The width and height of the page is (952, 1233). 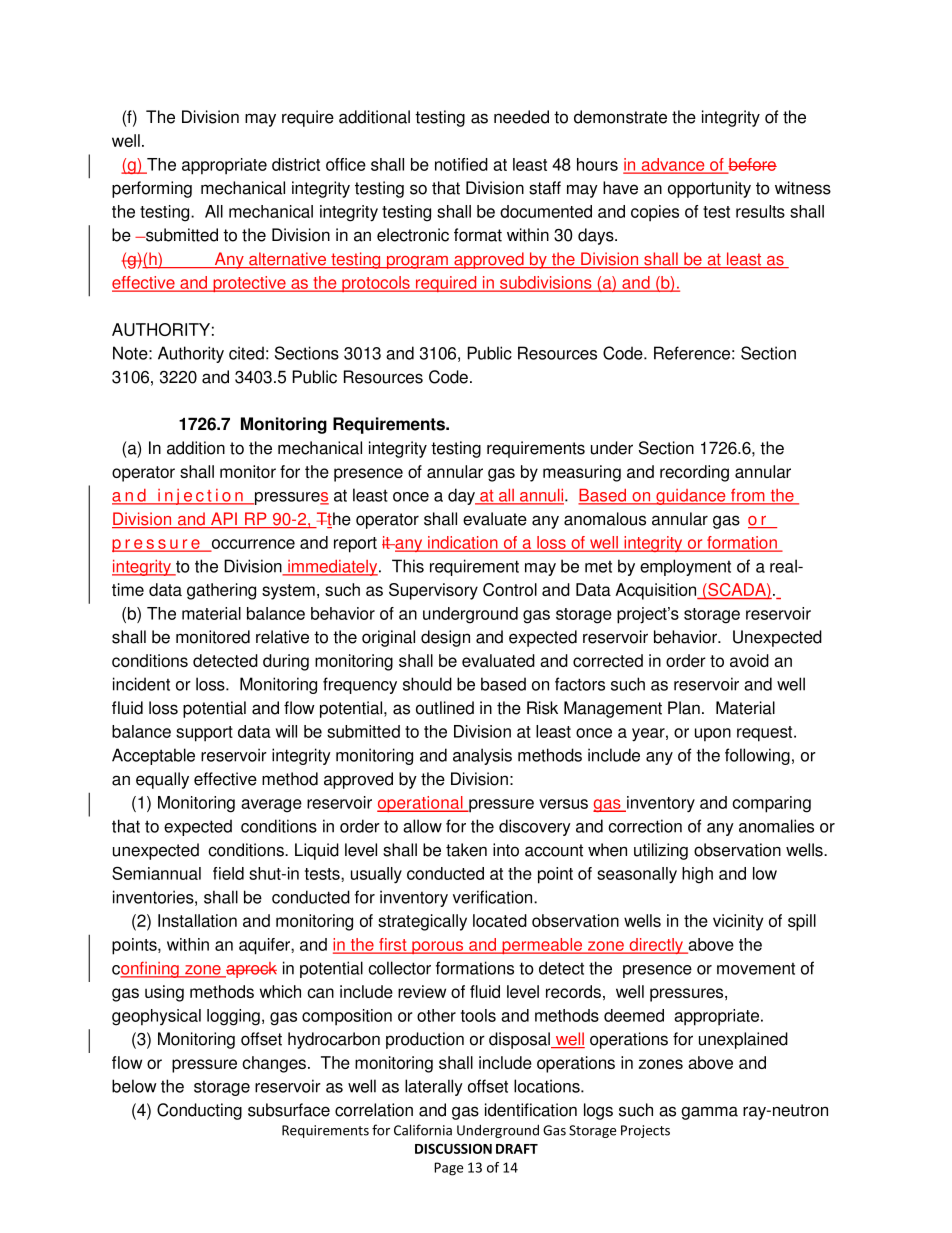 I want to click on Conducting, so click(x=199, y=1111).
